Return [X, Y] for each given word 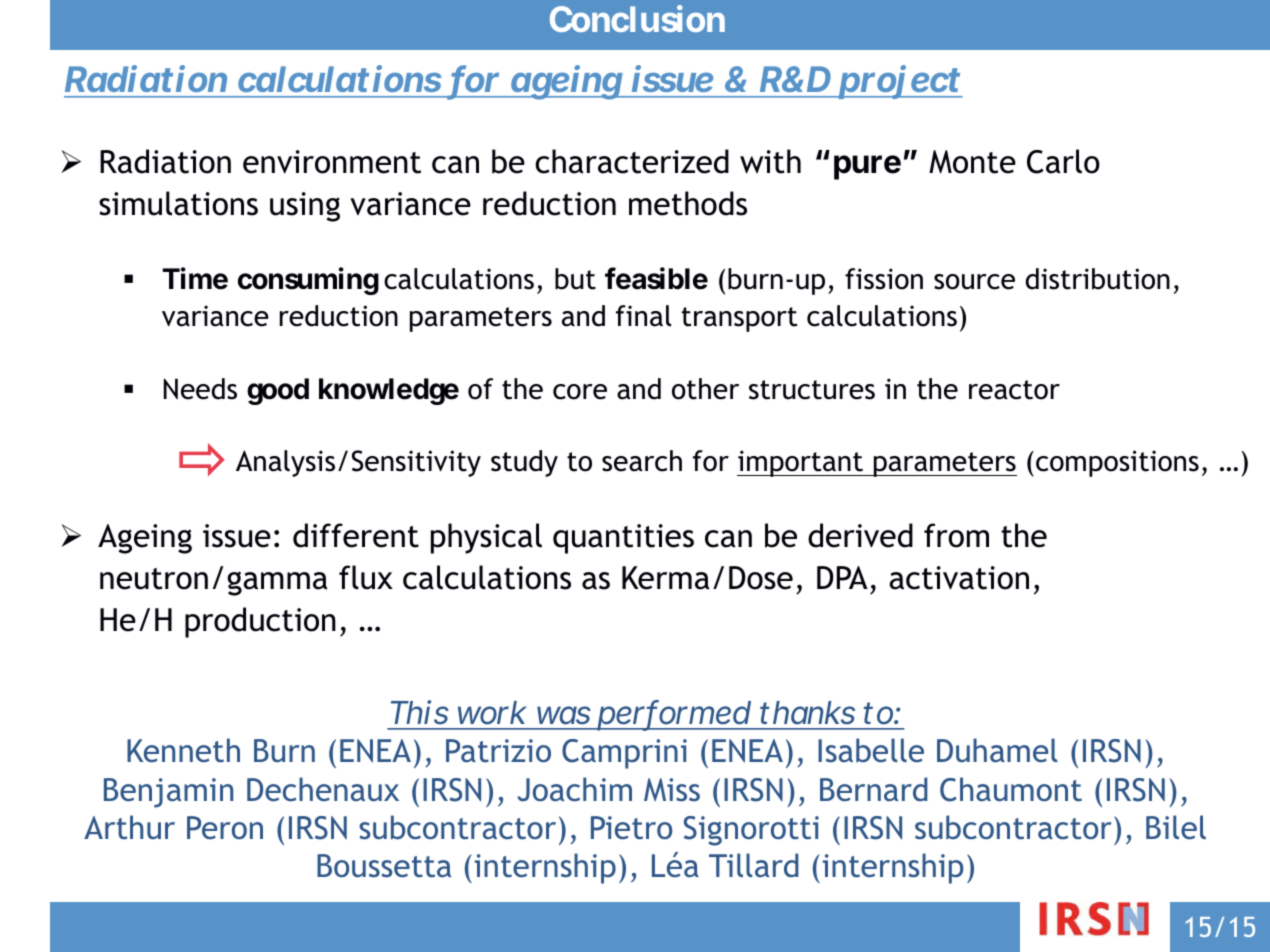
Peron [225, 827]
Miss [672, 790]
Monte [972, 162]
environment [332, 162]
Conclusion [637, 18]
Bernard [874, 789]
